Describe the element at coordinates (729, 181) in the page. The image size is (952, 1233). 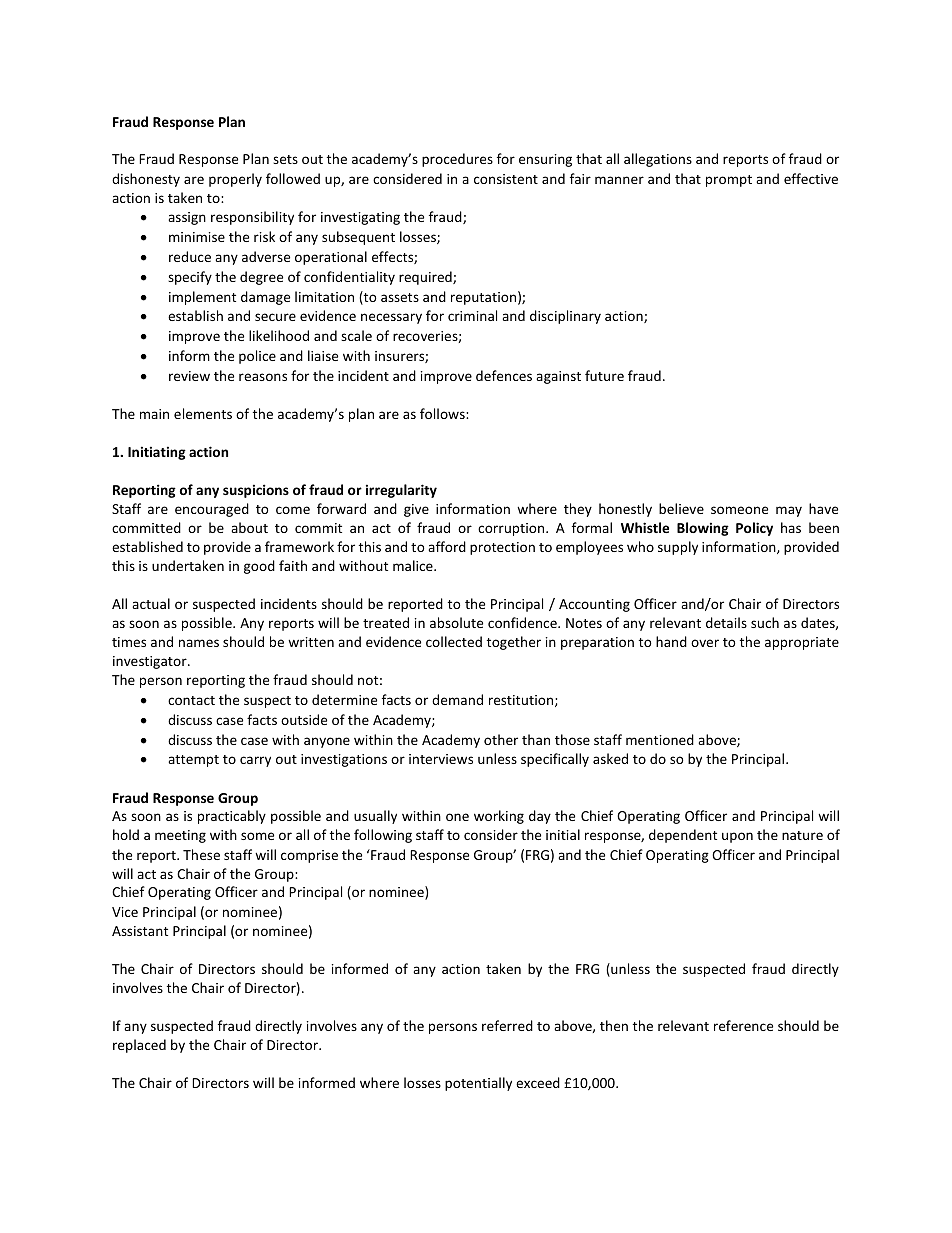
I see `prompt` at that location.
